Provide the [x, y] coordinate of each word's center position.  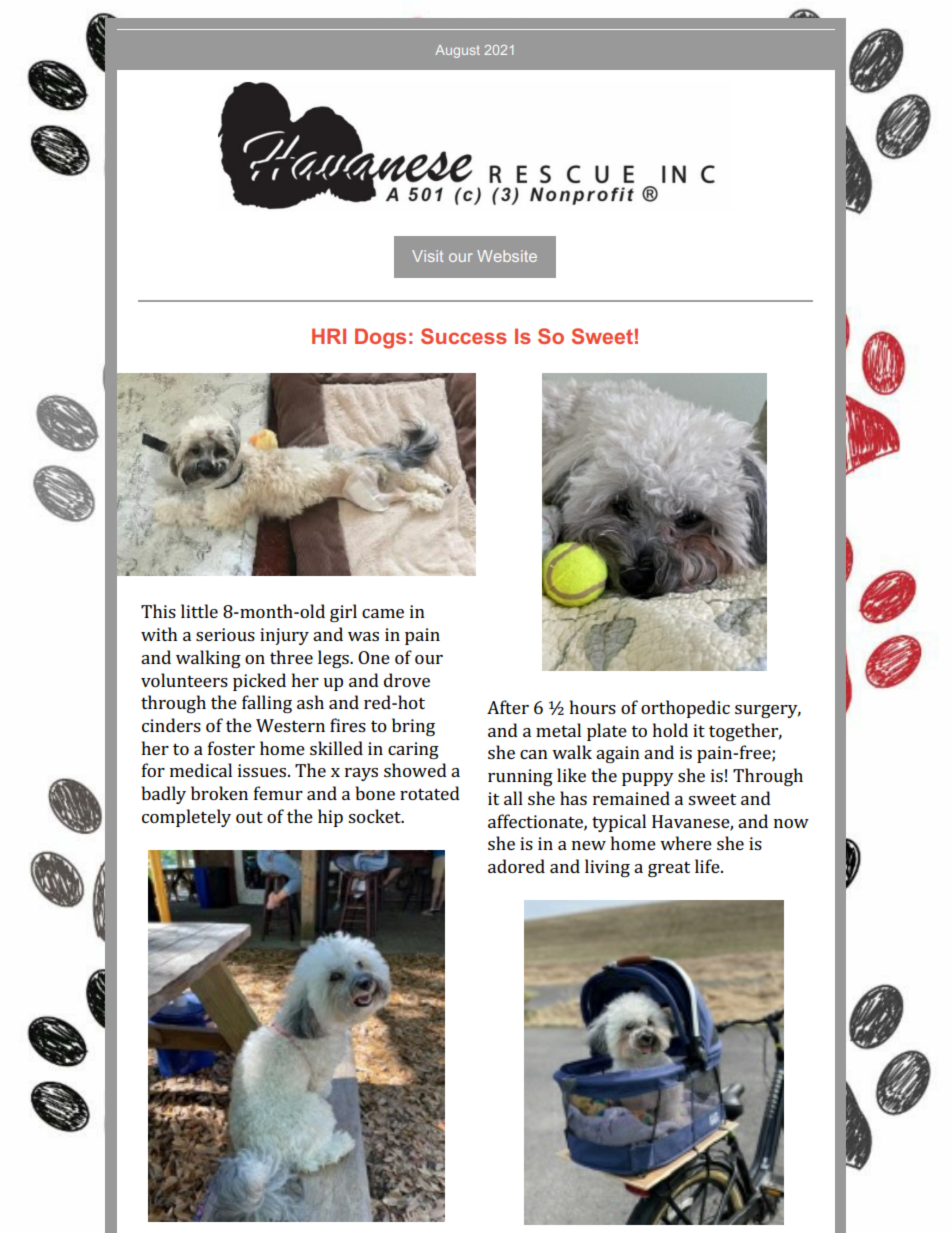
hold [670, 730]
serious [225, 634]
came [383, 613]
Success [464, 336]
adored [516, 866]
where [686, 843]
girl [343, 613]
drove [407, 680]
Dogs [380, 338]
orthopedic [685, 709]
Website [507, 256]
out [249, 817]
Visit [427, 256]
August [457, 51]
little [199, 611]
